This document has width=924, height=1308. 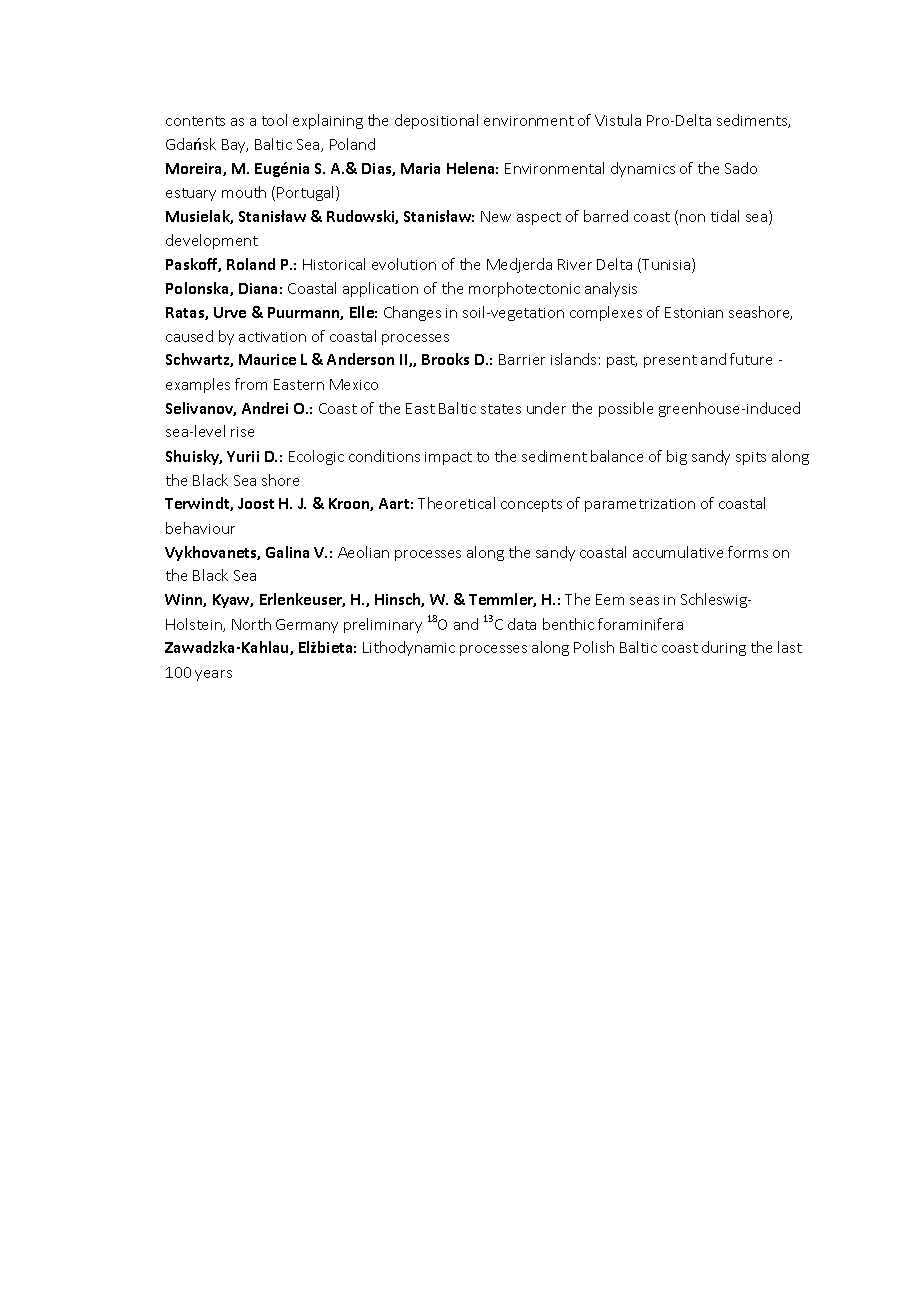 What do you see at coordinates (575, 264) in the document?
I see `River` at bounding box center [575, 264].
